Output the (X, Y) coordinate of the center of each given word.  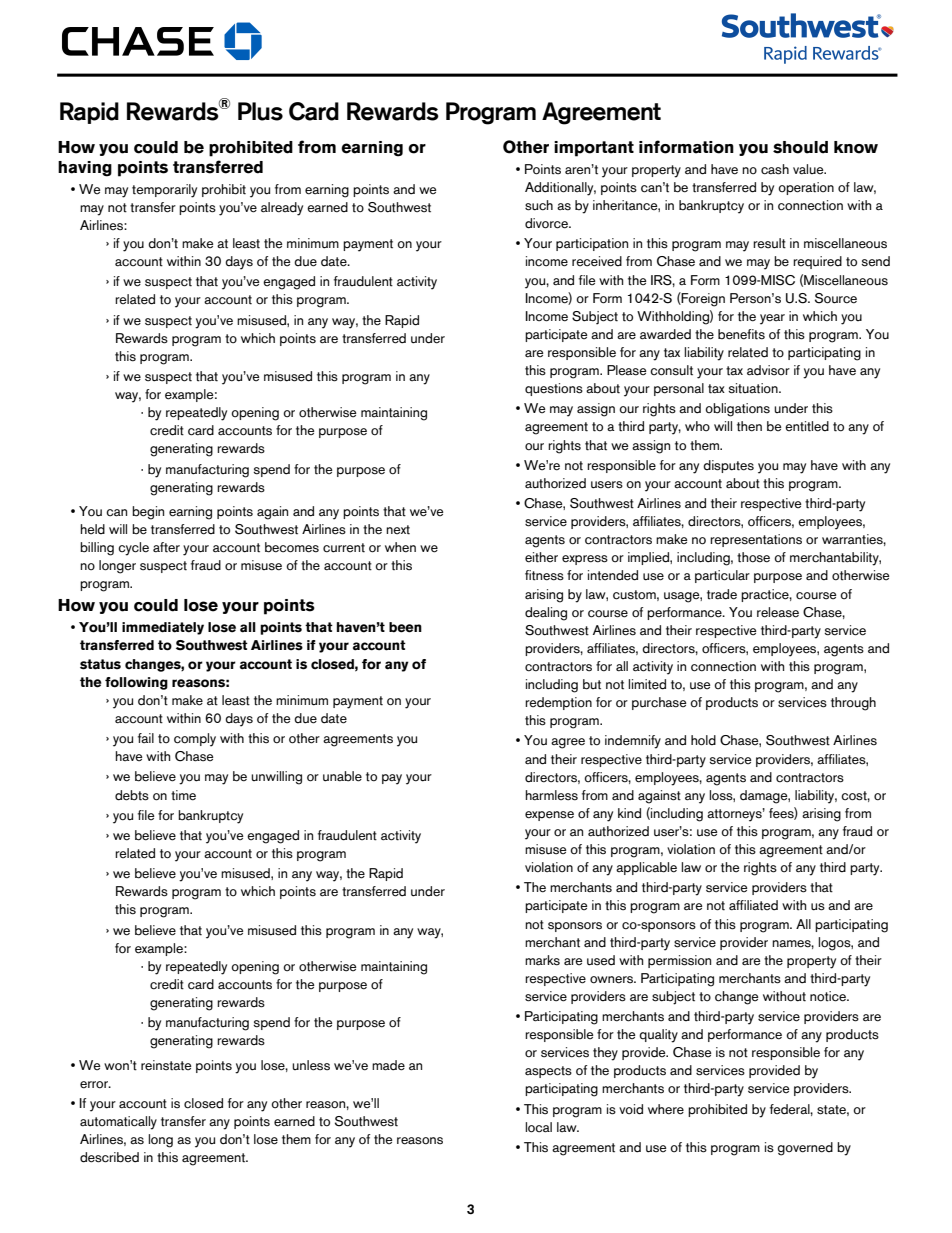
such (539, 205)
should (800, 147)
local (538, 1127)
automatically (118, 1123)
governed (805, 1149)
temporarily (164, 191)
